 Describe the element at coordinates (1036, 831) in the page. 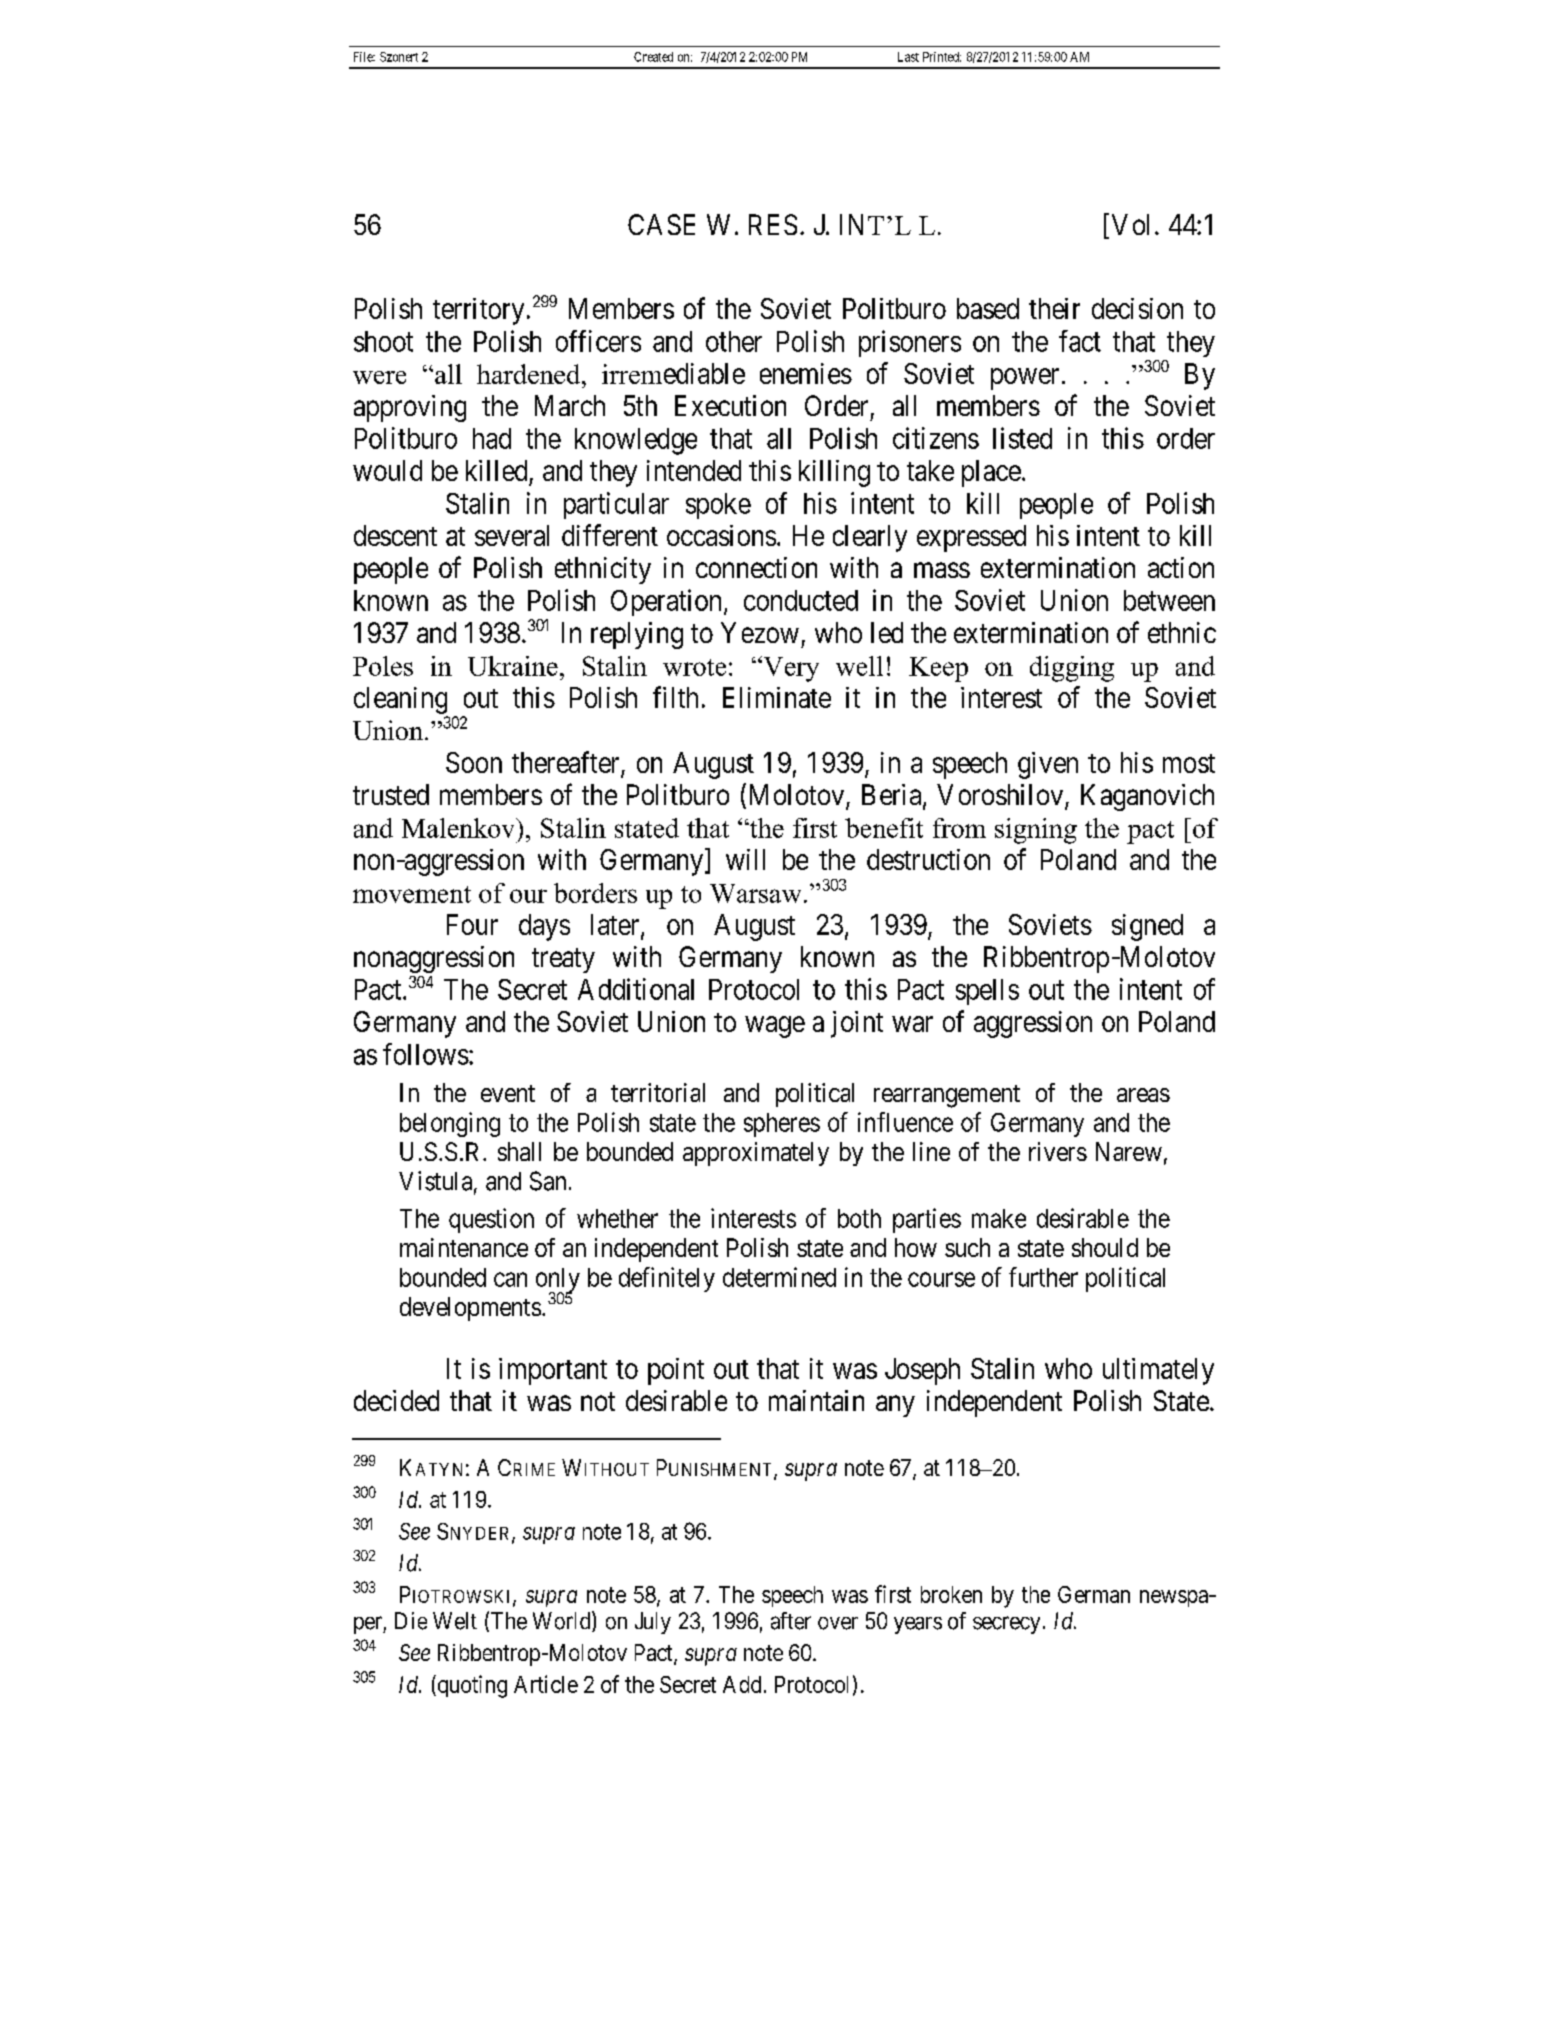

I see `signing` at that location.
